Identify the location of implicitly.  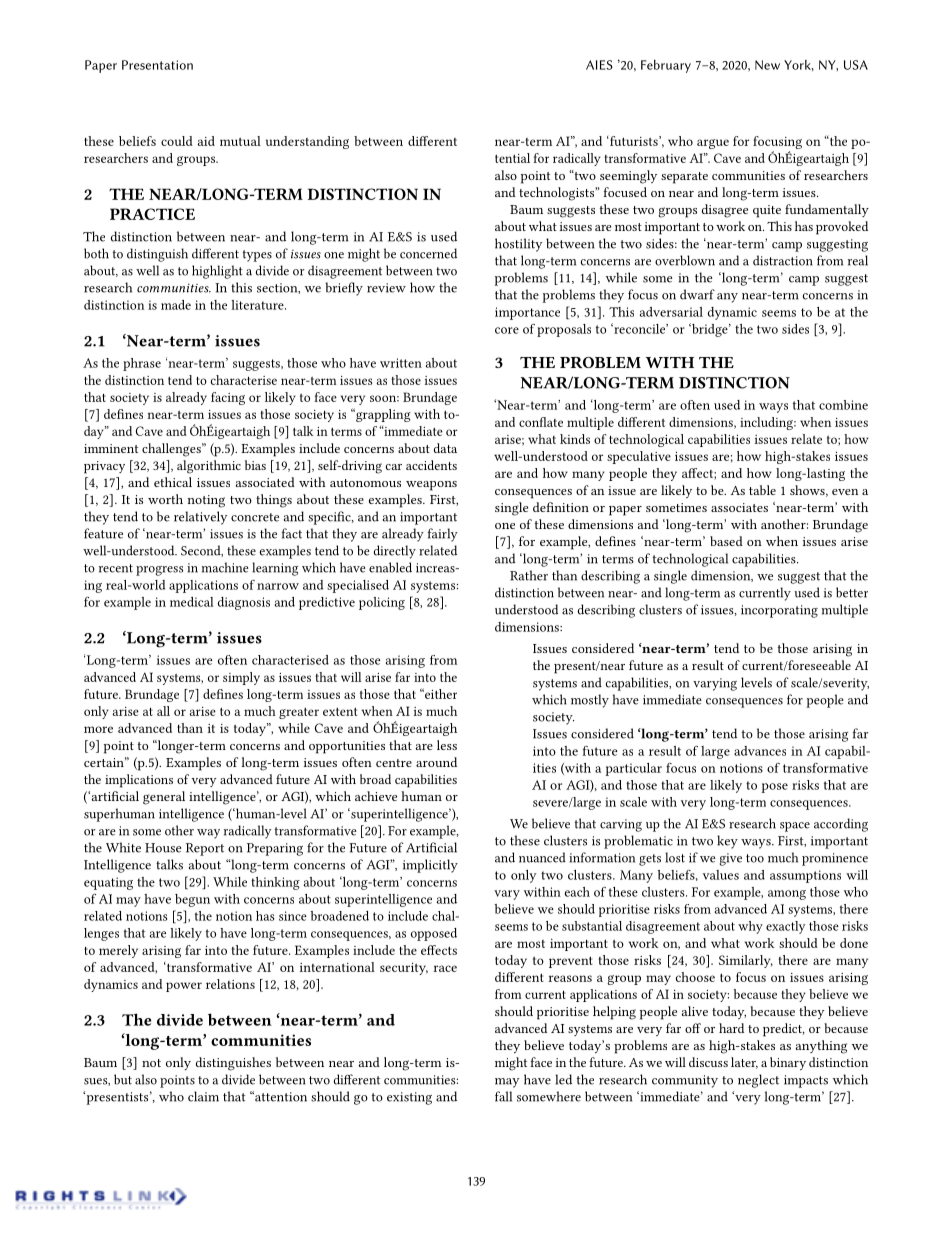
(430, 866).
